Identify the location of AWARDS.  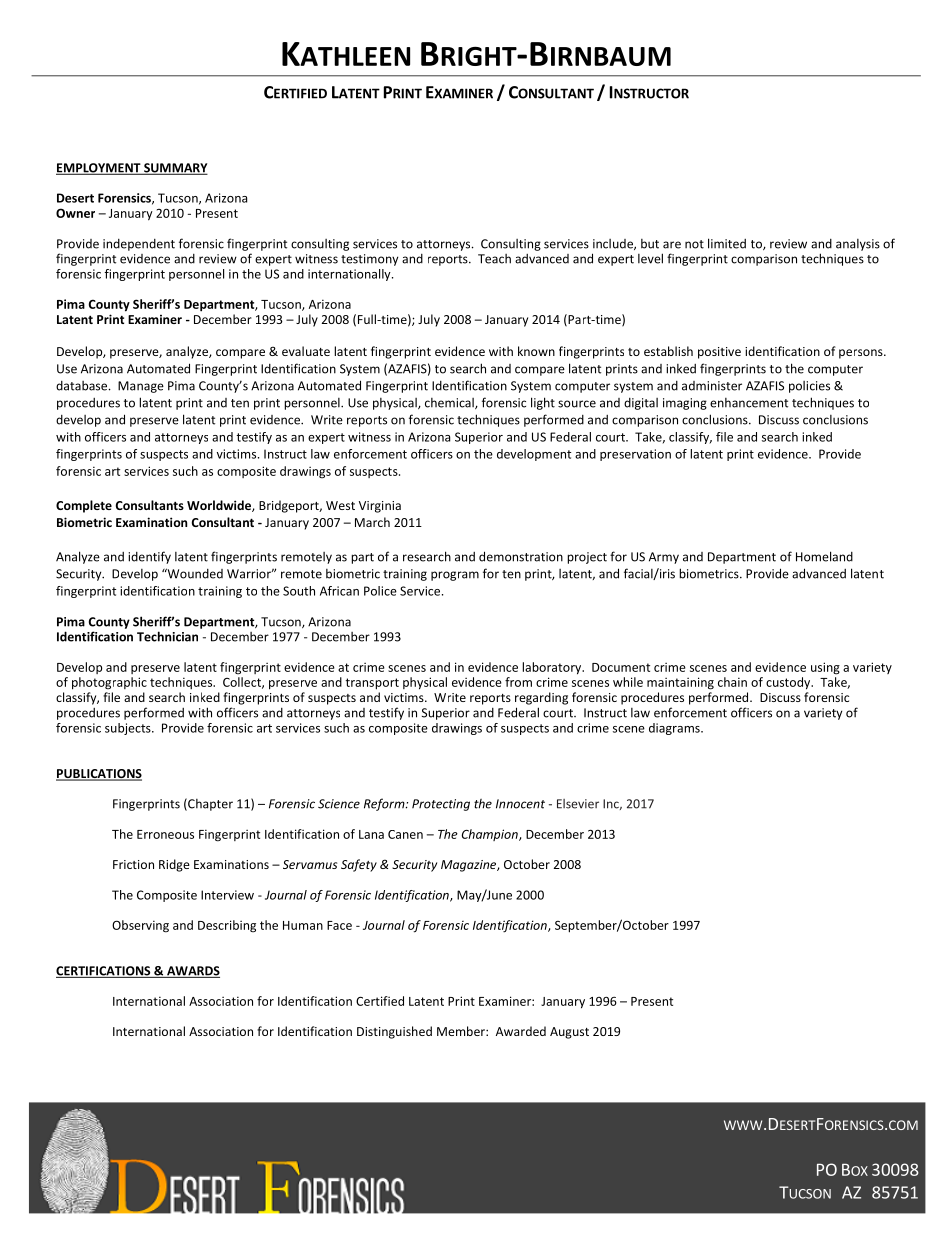
(192, 972).
